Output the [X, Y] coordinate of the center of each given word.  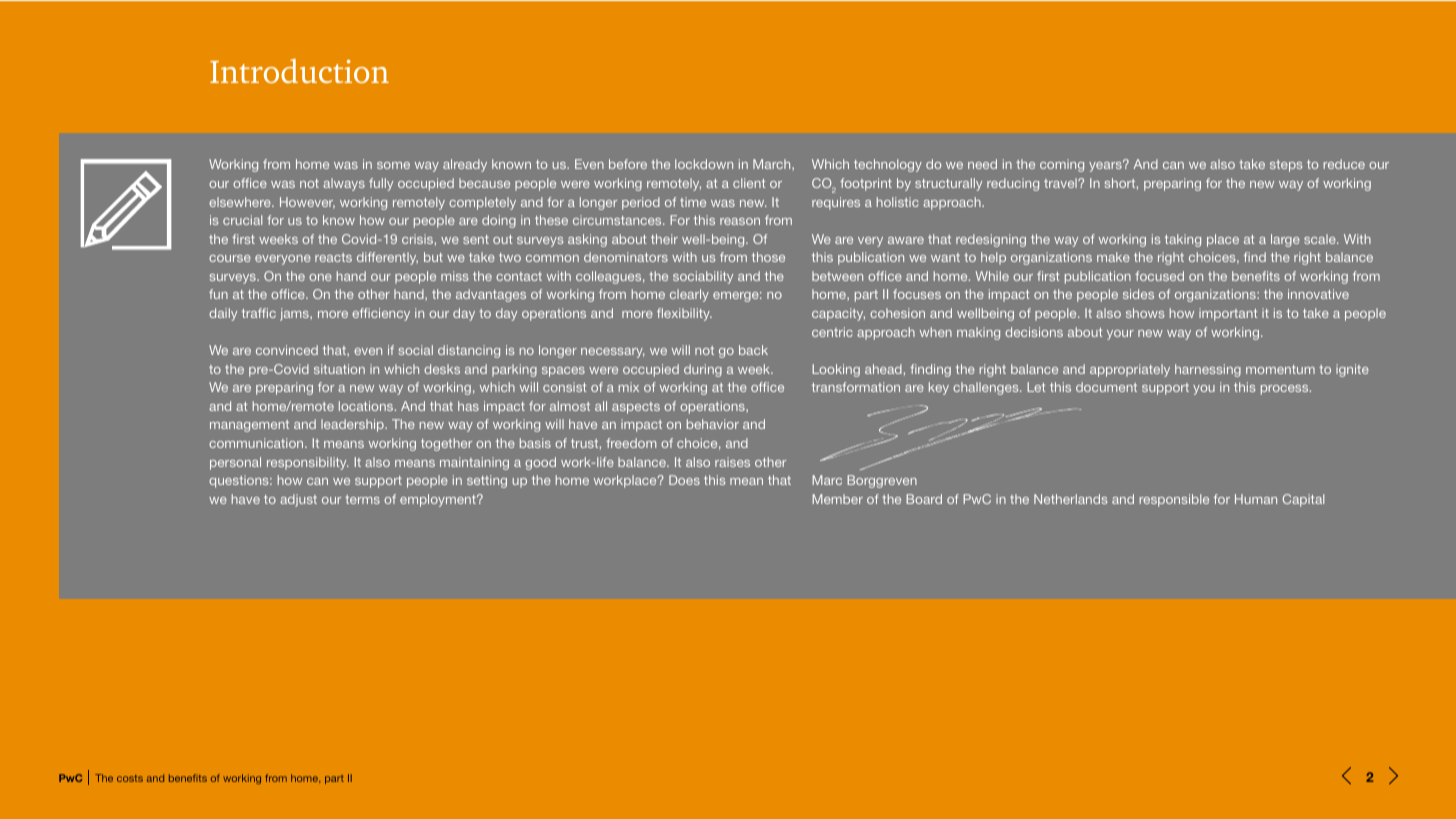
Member [837, 499]
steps [1286, 166]
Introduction [299, 71]
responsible [1174, 500]
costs [130, 778]
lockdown [704, 164]
